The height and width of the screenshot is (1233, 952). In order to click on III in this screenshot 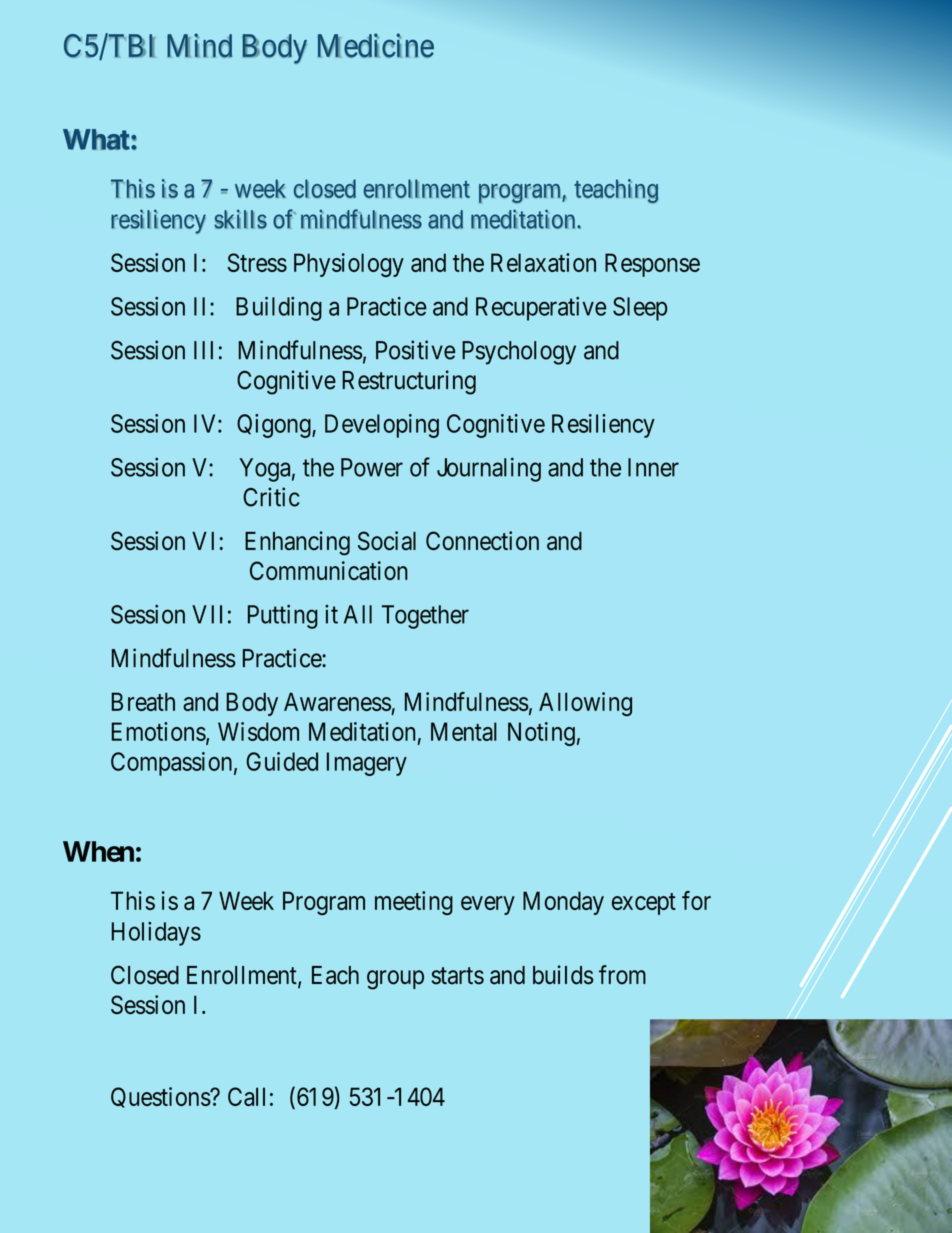, I will do `click(203, 350)`.
